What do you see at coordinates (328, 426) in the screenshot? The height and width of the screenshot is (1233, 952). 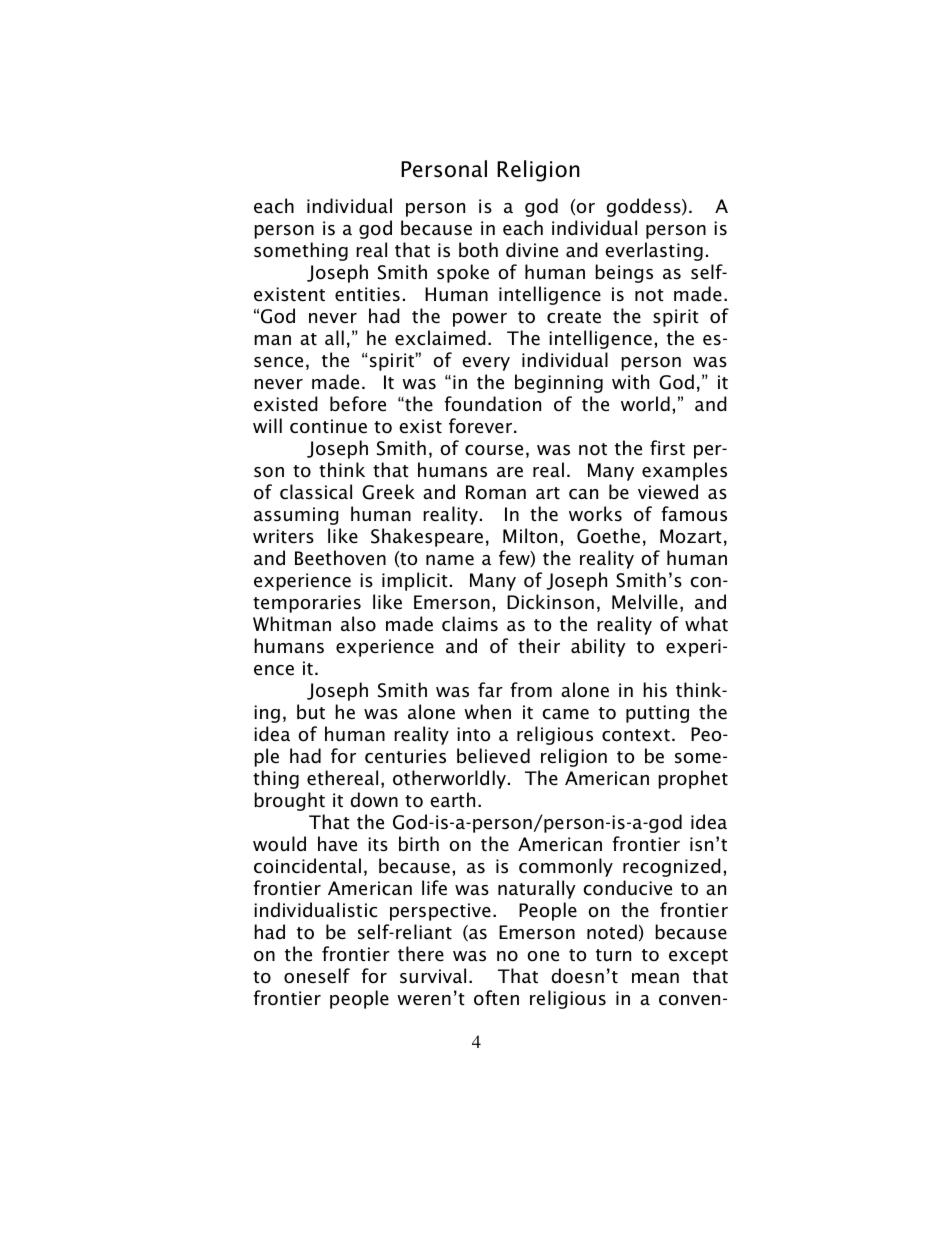 I see `continue` at bounding box center [328, 426].
